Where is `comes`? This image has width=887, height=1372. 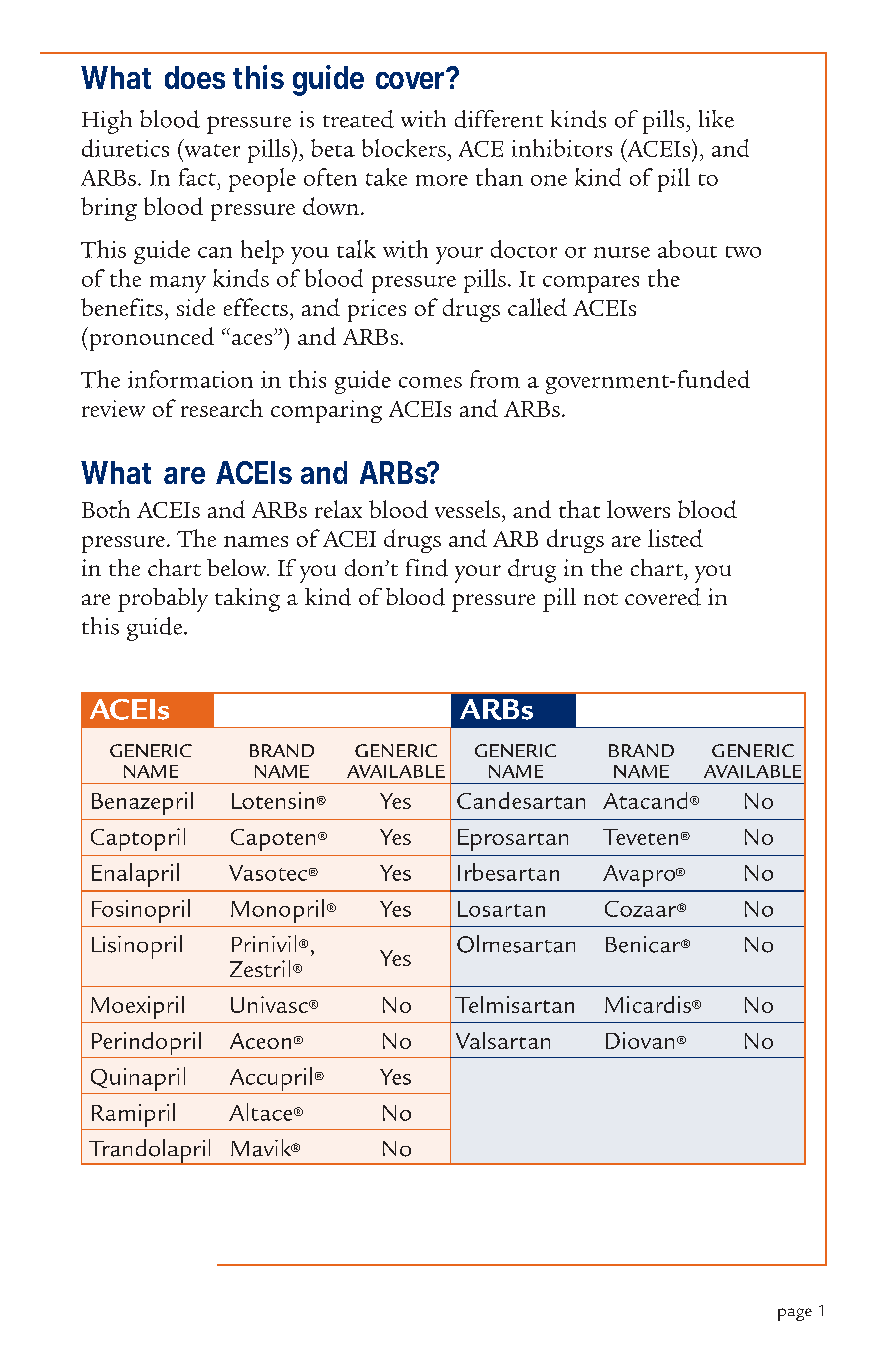 comes is located at coordinates (430, 382).
